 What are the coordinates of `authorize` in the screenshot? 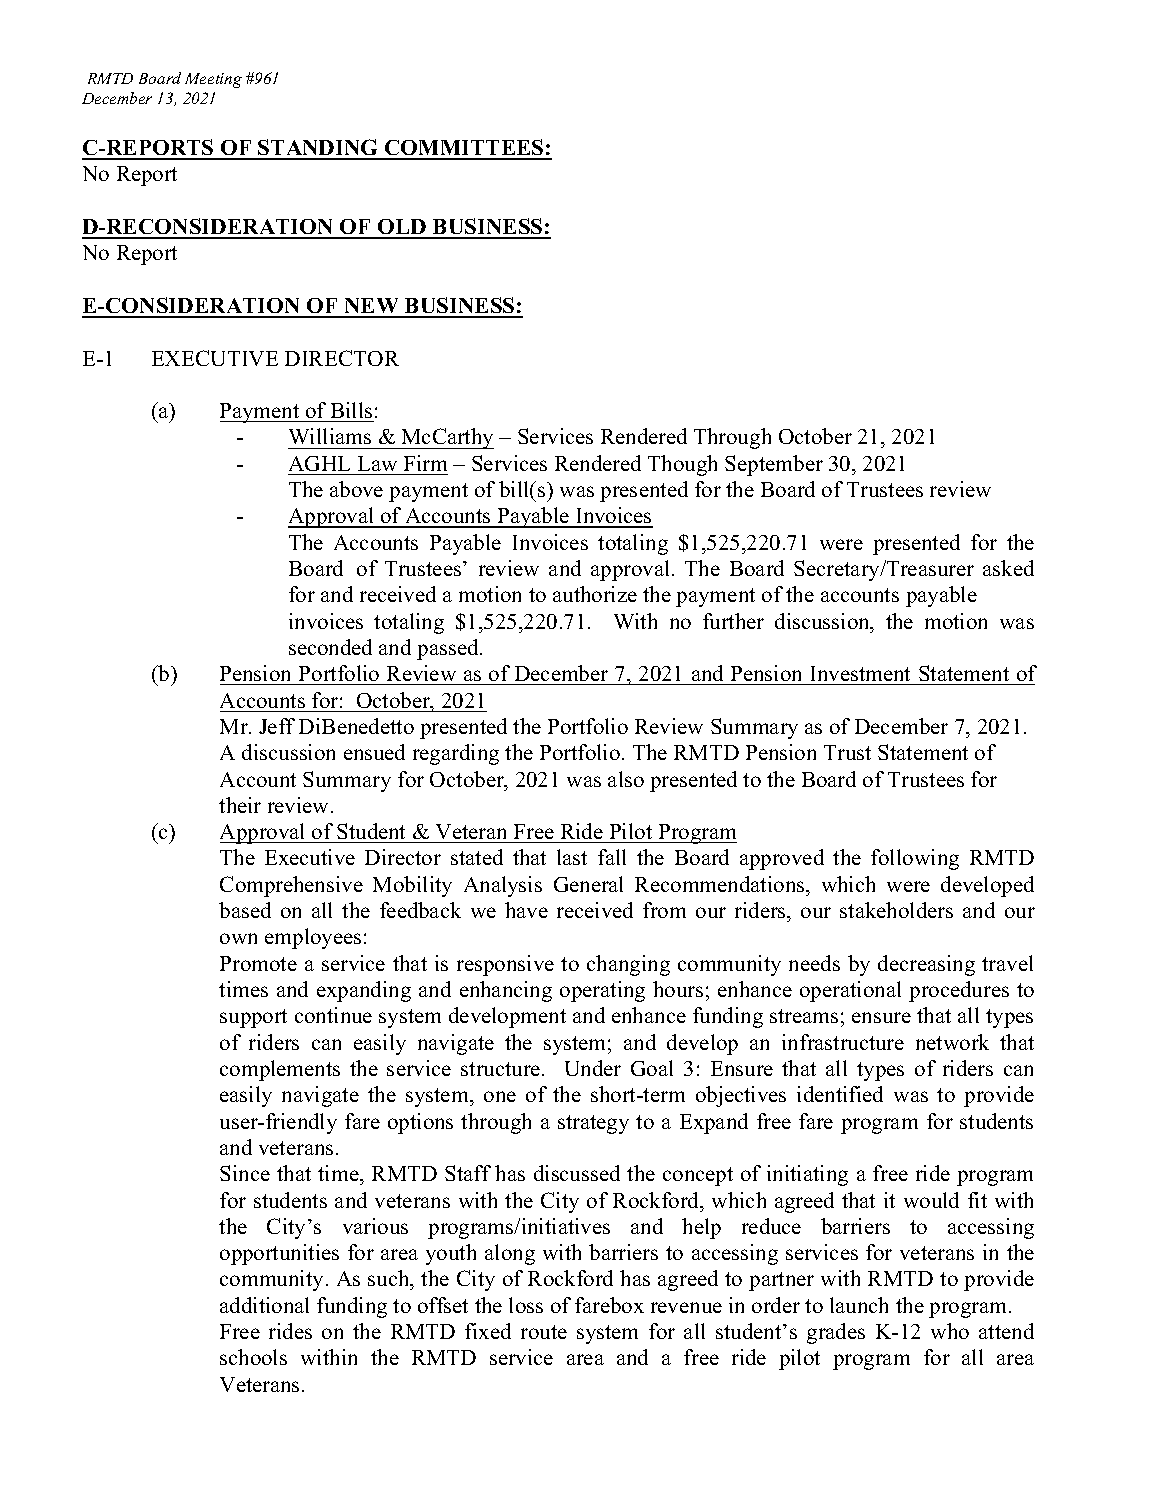 It's located at (595, 594).
